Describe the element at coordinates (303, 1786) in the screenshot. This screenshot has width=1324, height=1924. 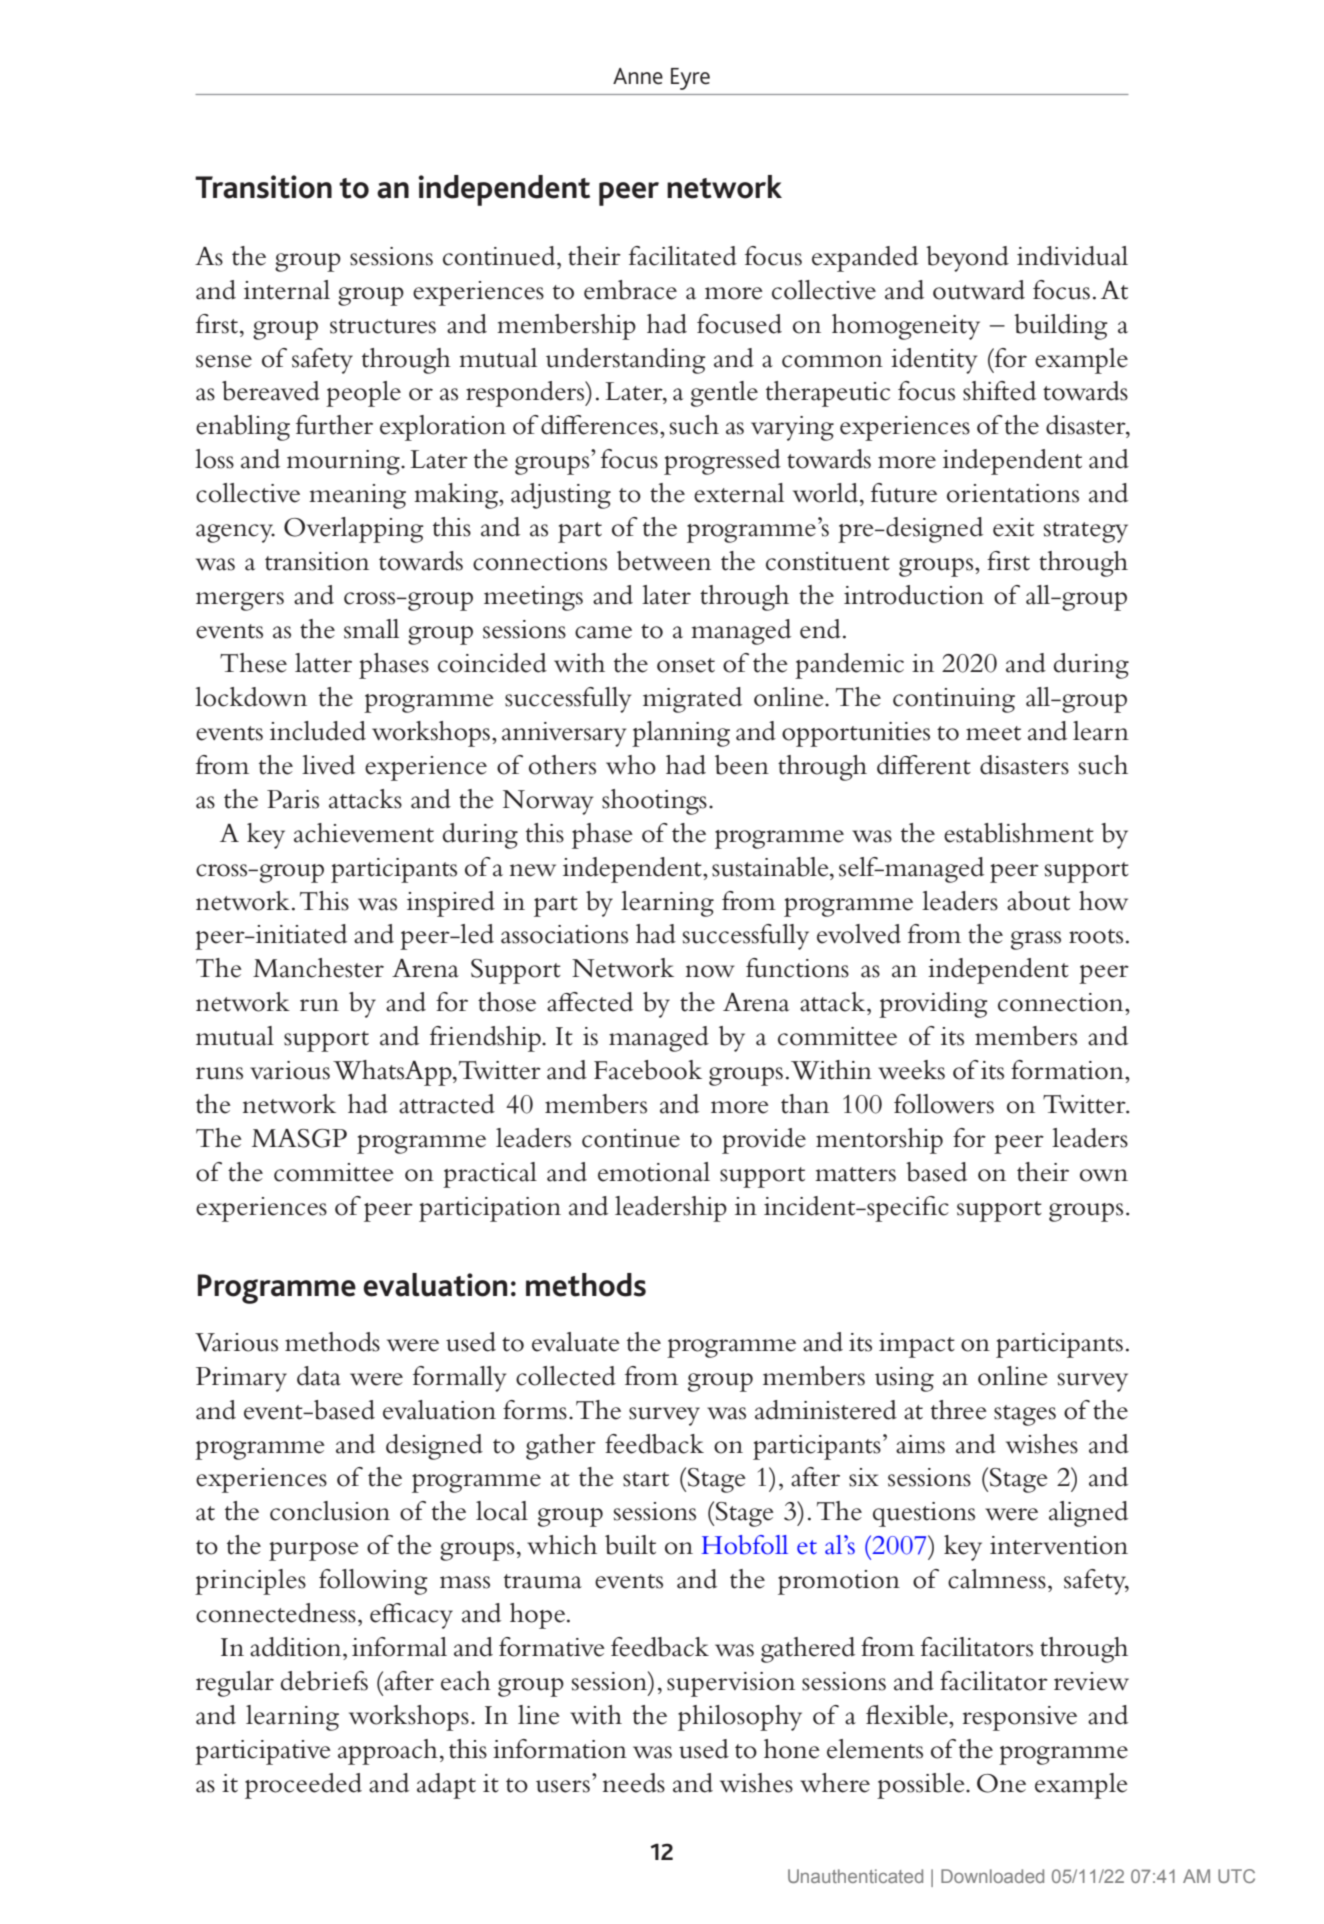
I see `proceeded` at that location.
